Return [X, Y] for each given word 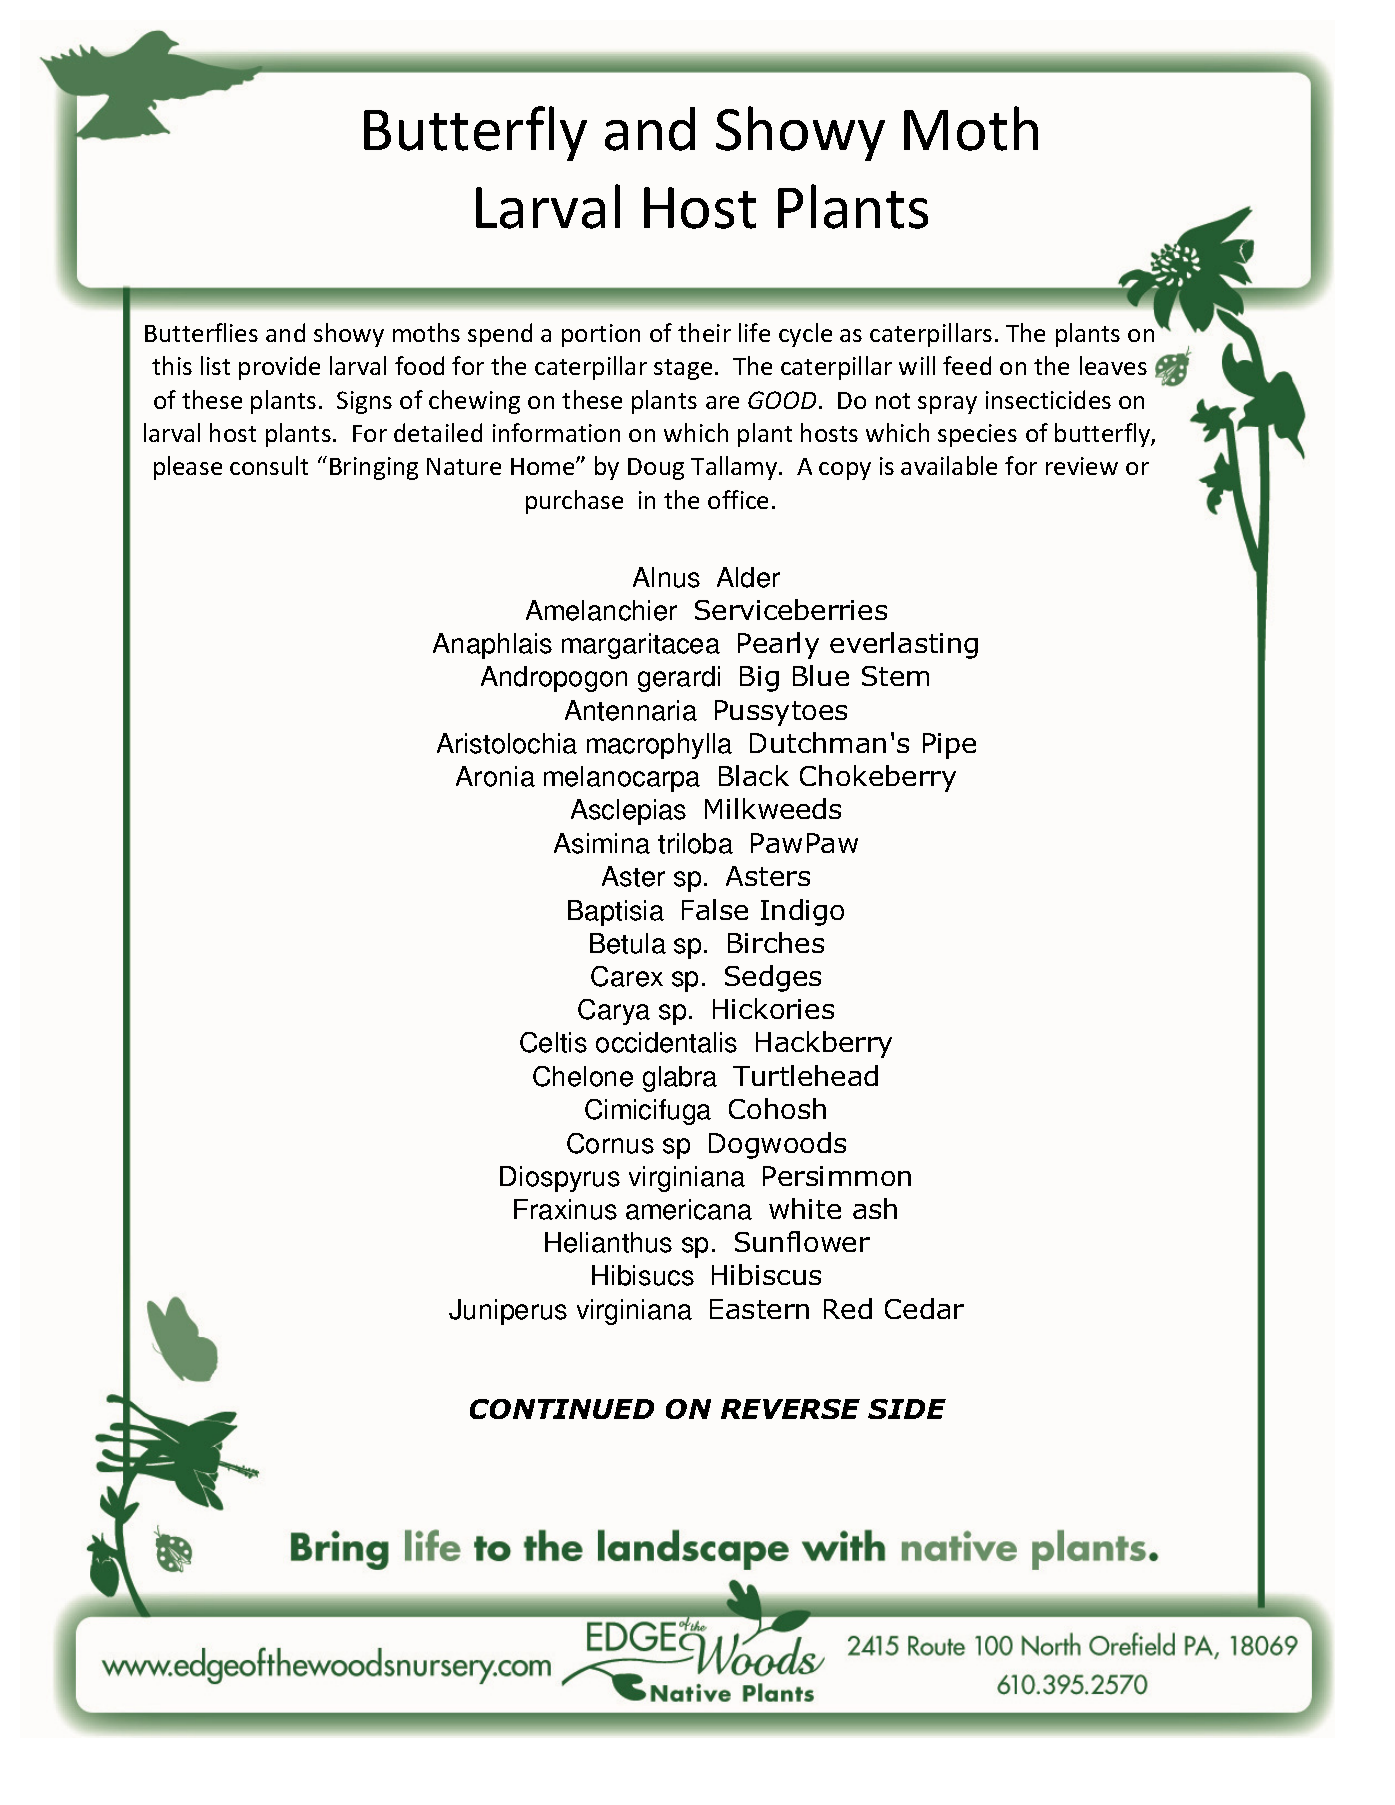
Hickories [773, 1008]
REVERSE [790, 1409]
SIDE [907, 1409]
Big [759, 679]
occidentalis [666, 1042]
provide [279, 368]
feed [967, 365]
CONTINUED [562, 1409]
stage [683, 369]
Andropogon [554, 679]
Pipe [949, 746]
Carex [627, 976]
